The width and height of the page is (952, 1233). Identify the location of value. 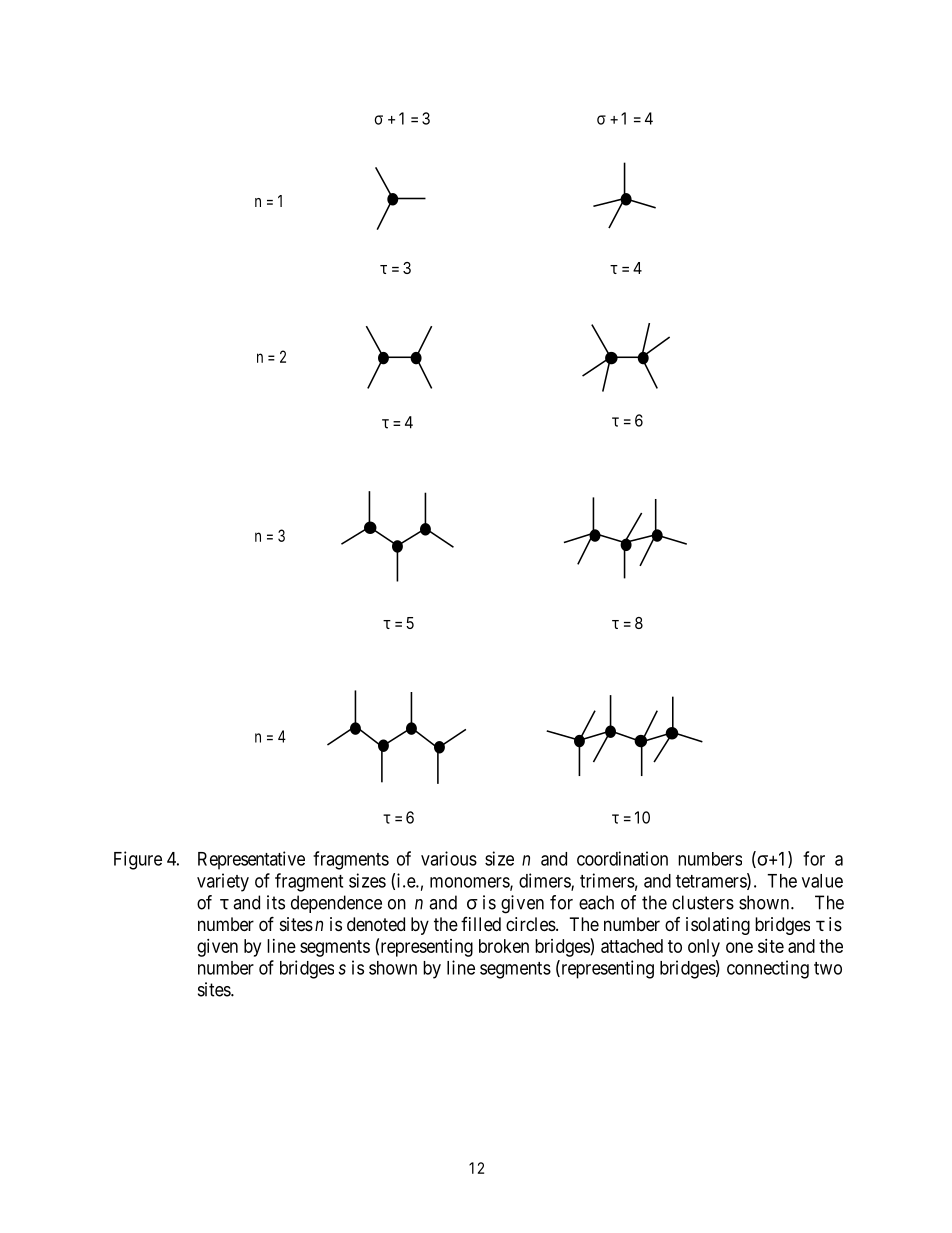
(822, 881).
